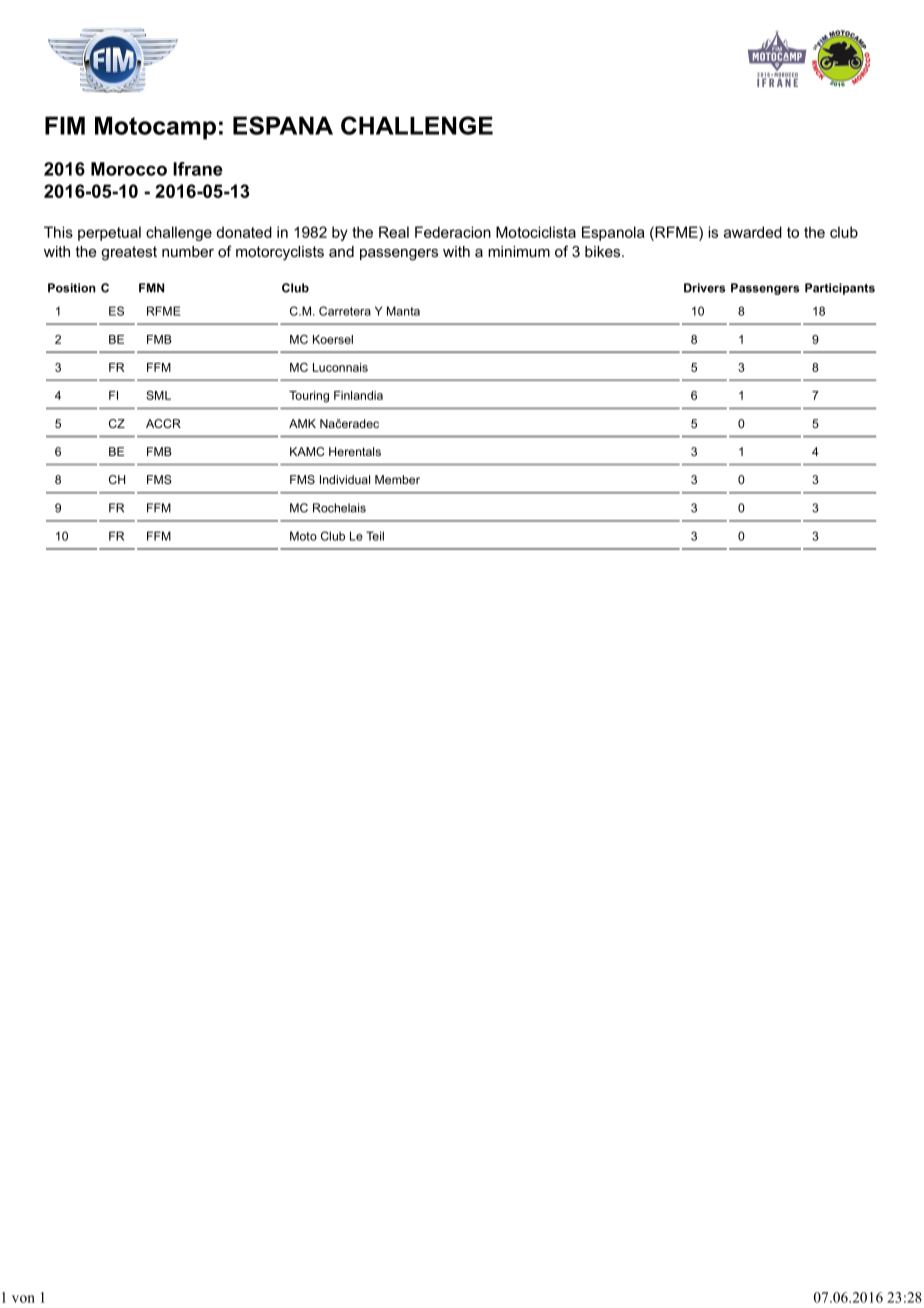  I want to click on Real, so click(394, 232).
